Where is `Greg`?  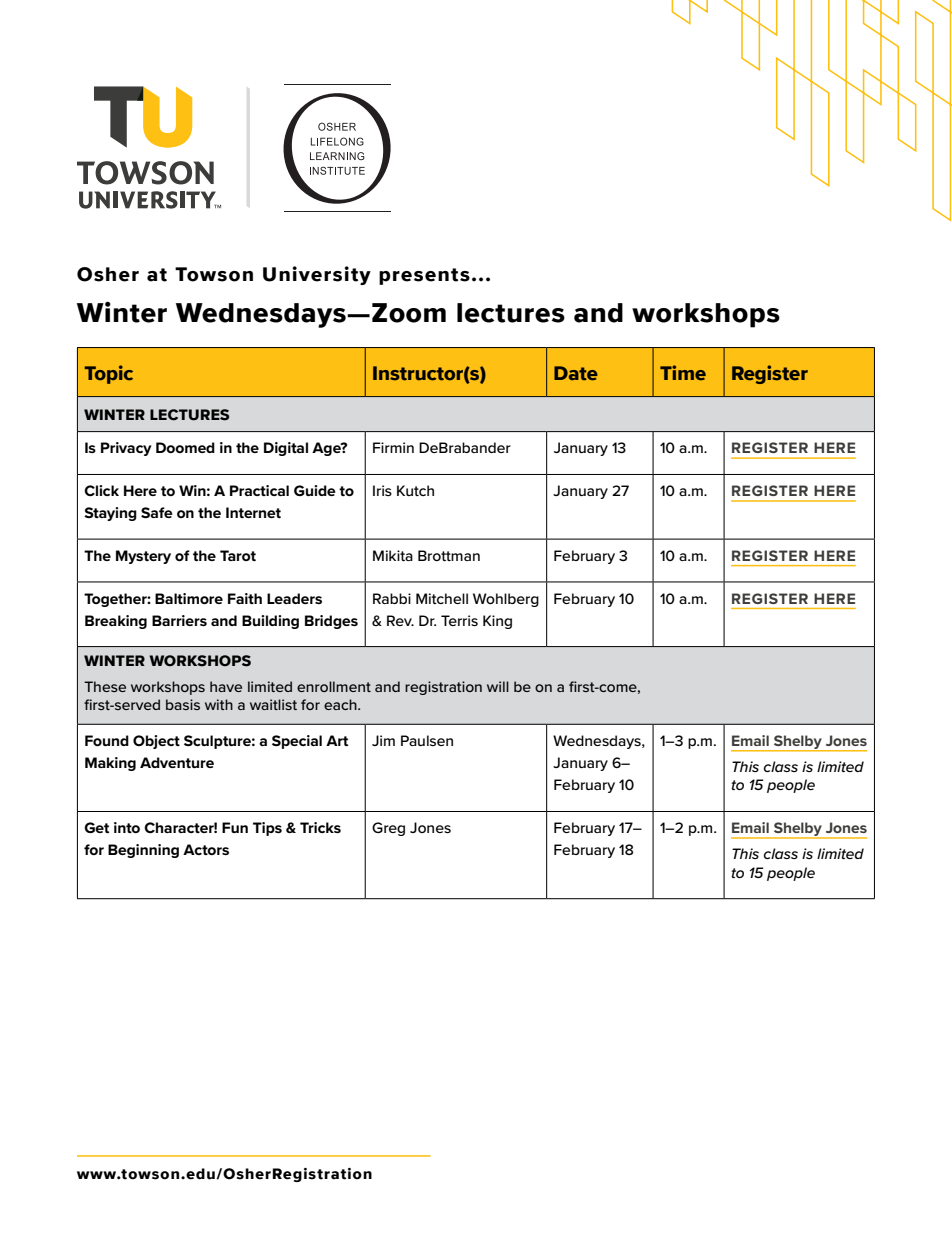
Greg is located at coordinates (388, 829).
